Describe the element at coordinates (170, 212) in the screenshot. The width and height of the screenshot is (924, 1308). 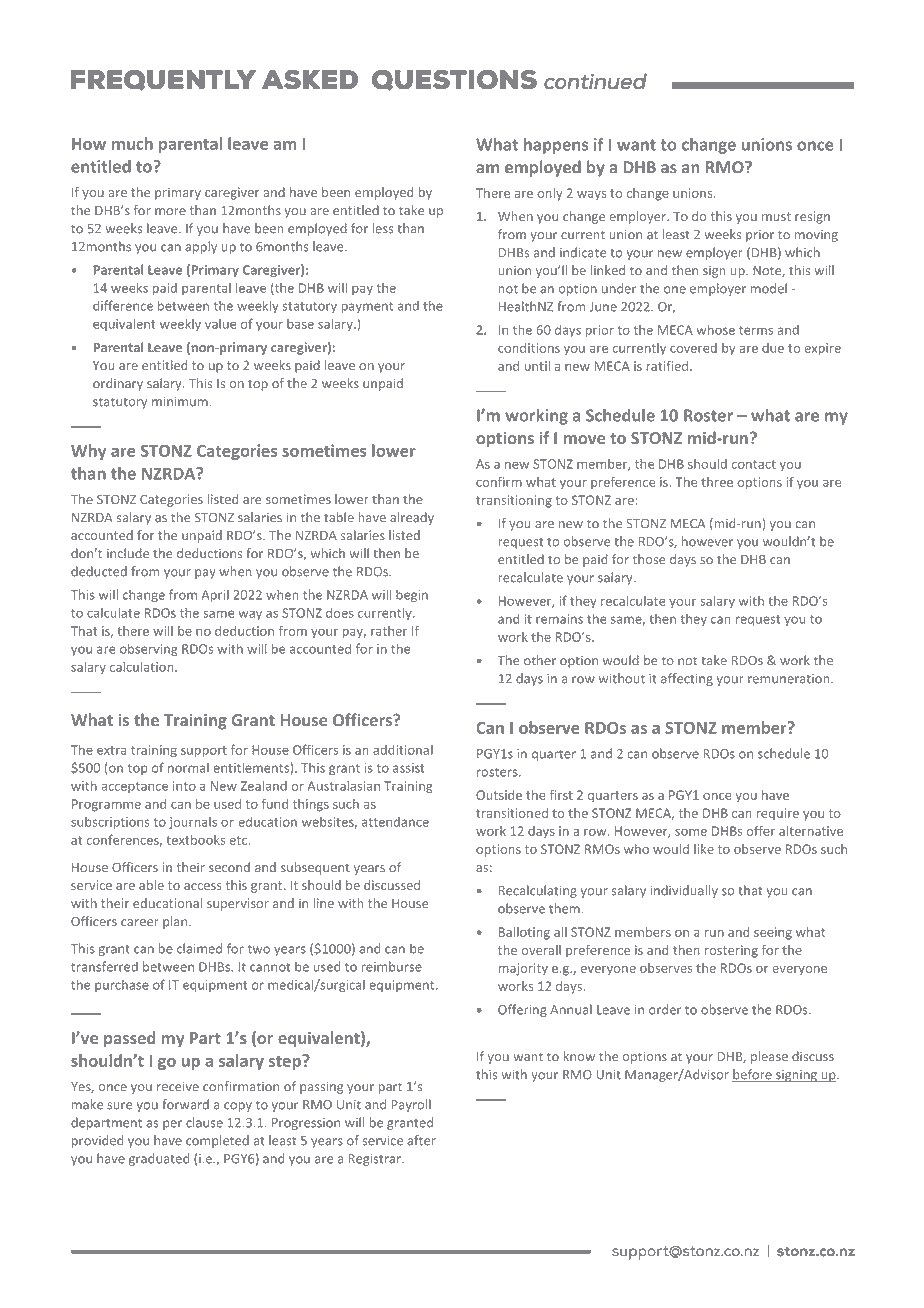
I see `more` at that location.
